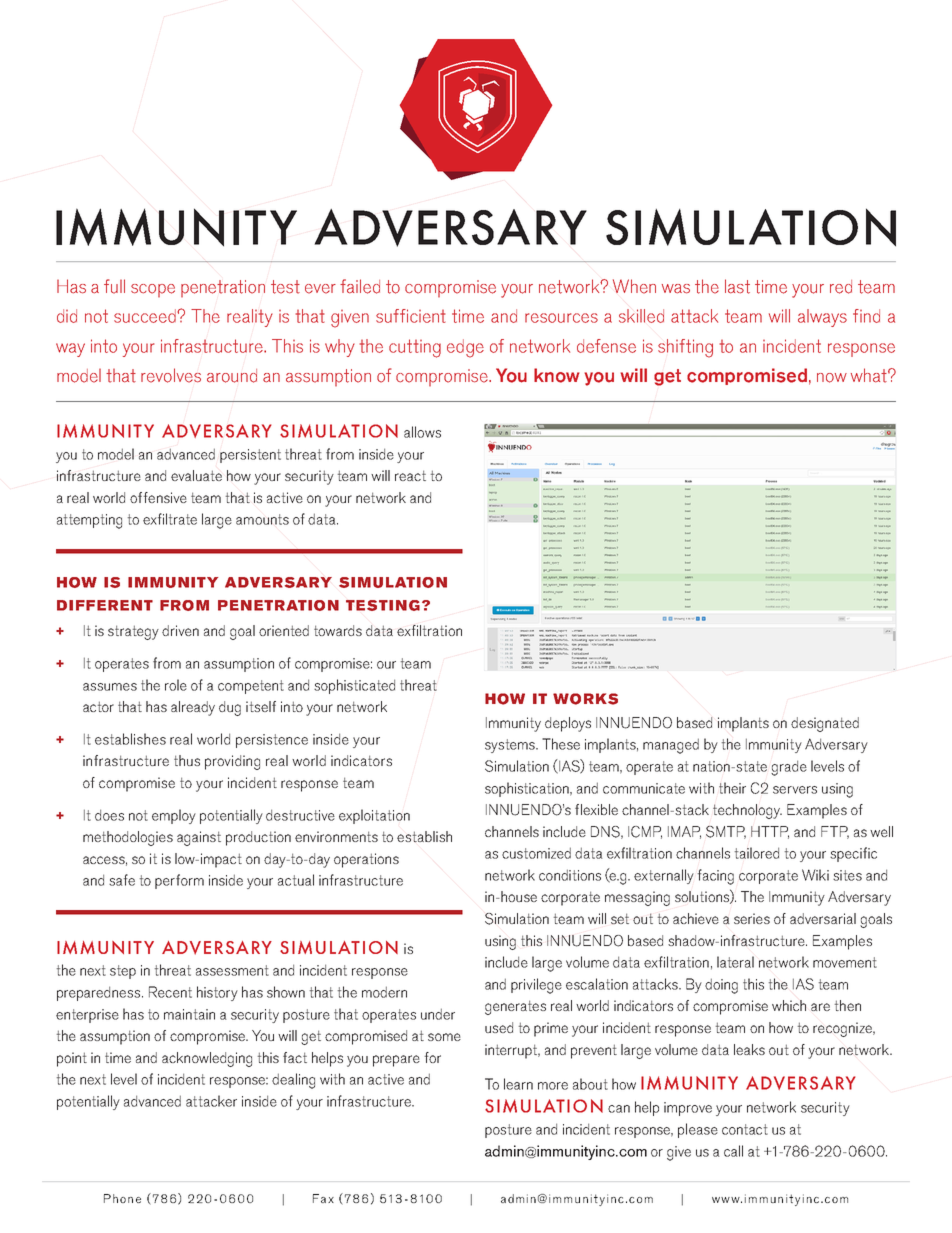  What do you see at coordinates (511, 746) in the screenshot?
I see `systems` at bounding box center [511, 746].
